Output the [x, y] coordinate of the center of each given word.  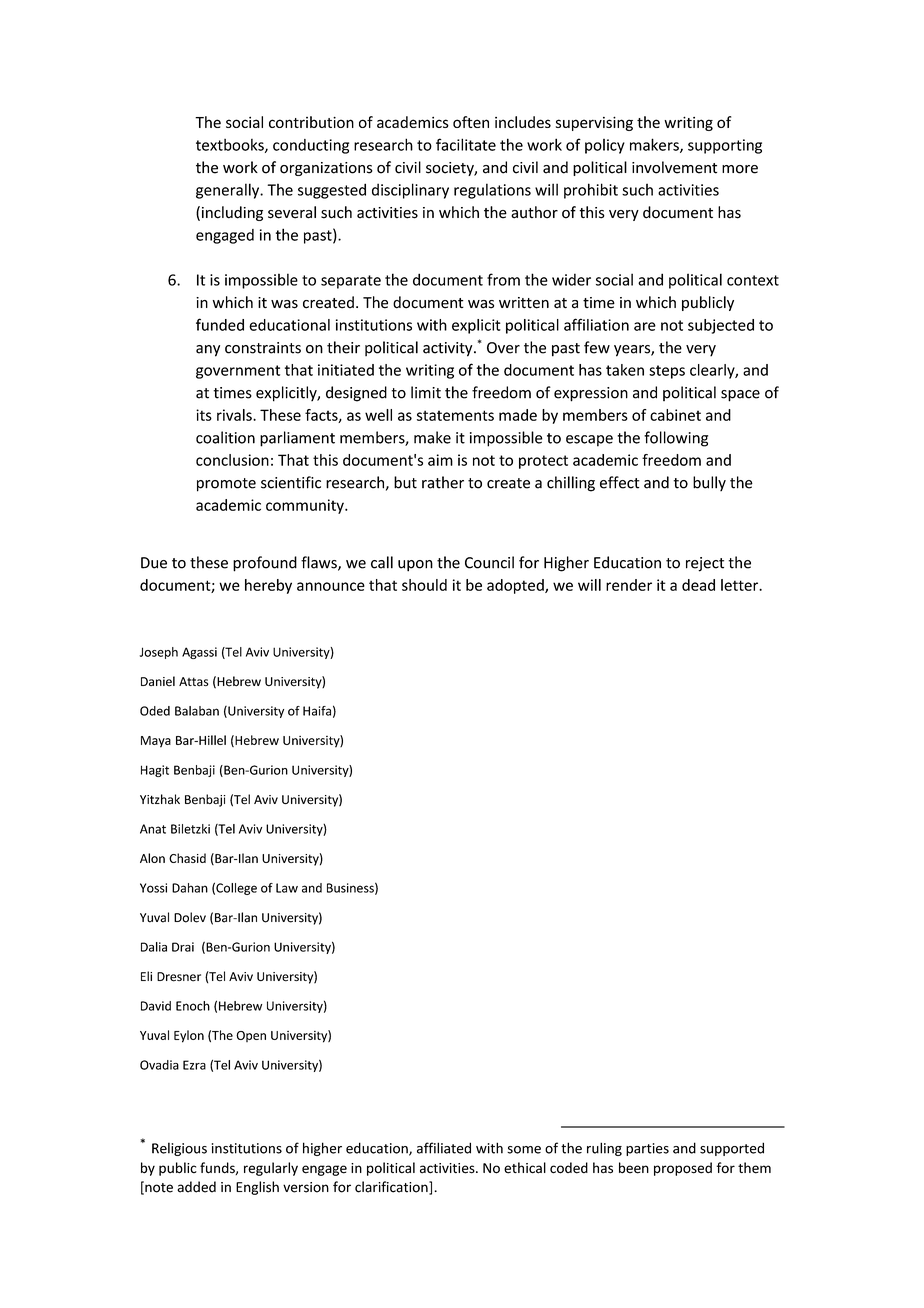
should [424, 585]
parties [647, 1149]
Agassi [199, 653]
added [196, 1187]
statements [455, 415]
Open [251, 1036]
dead [698, 585]
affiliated [444, 1148]
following [676, 439]
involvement [674, 167]
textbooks [231, 146]
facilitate [466, 144]
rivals [235, 415]
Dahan [190, 888]
